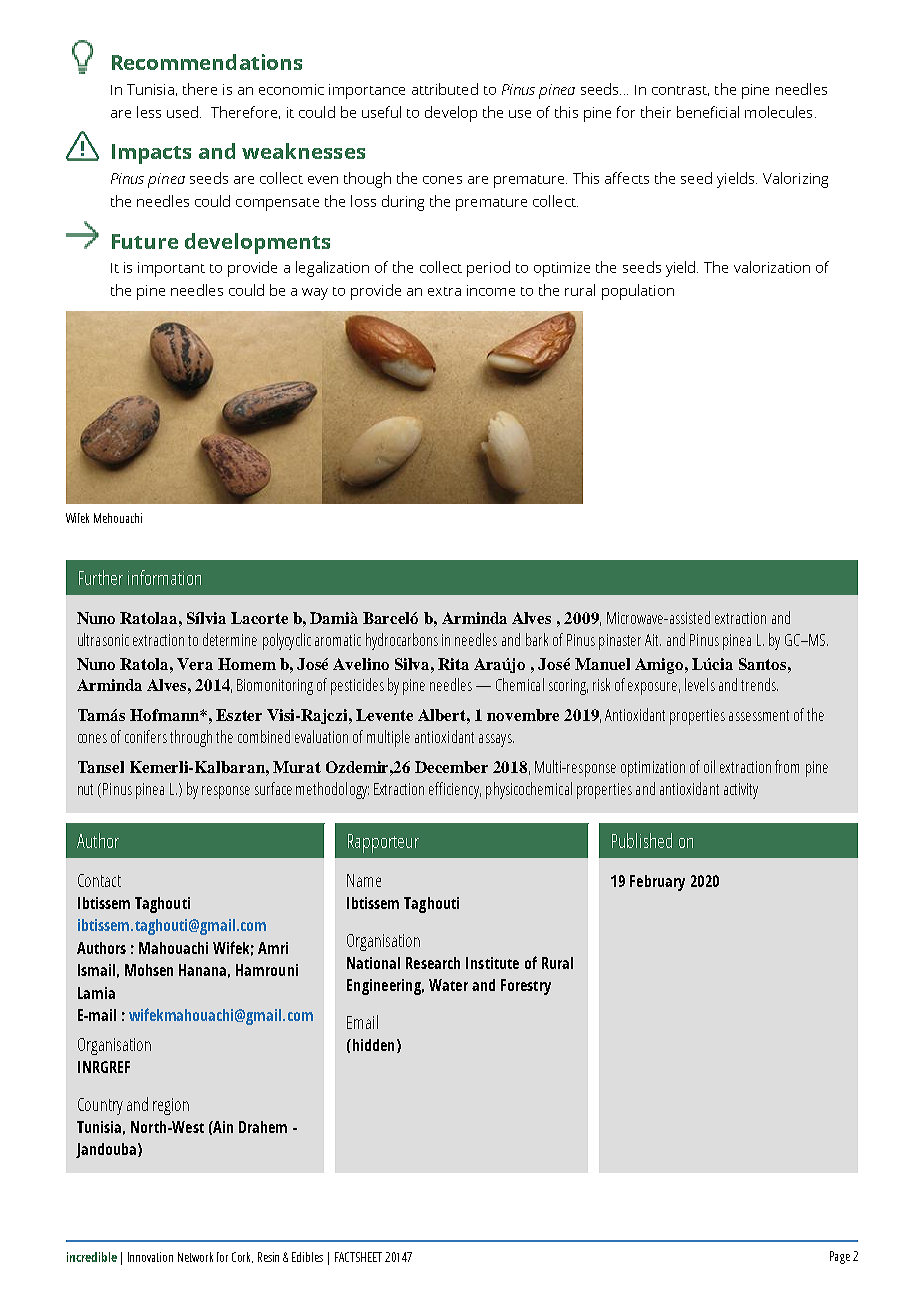  Describe the element at coordinates (307, 1257) in the document. I see `Edibles` at that location.
